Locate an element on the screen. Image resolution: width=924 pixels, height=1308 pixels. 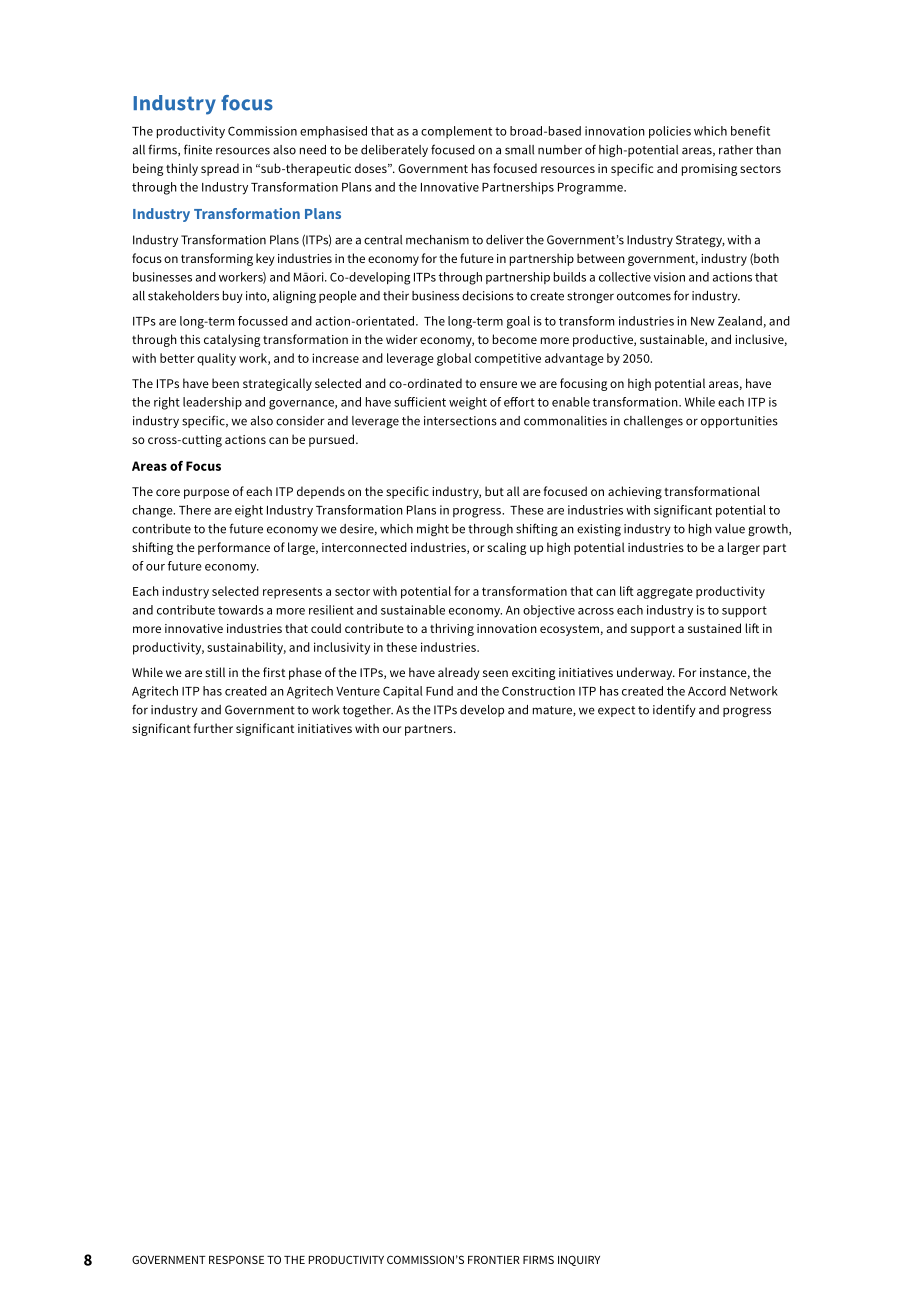
been is located at coordinates (225, 383).
